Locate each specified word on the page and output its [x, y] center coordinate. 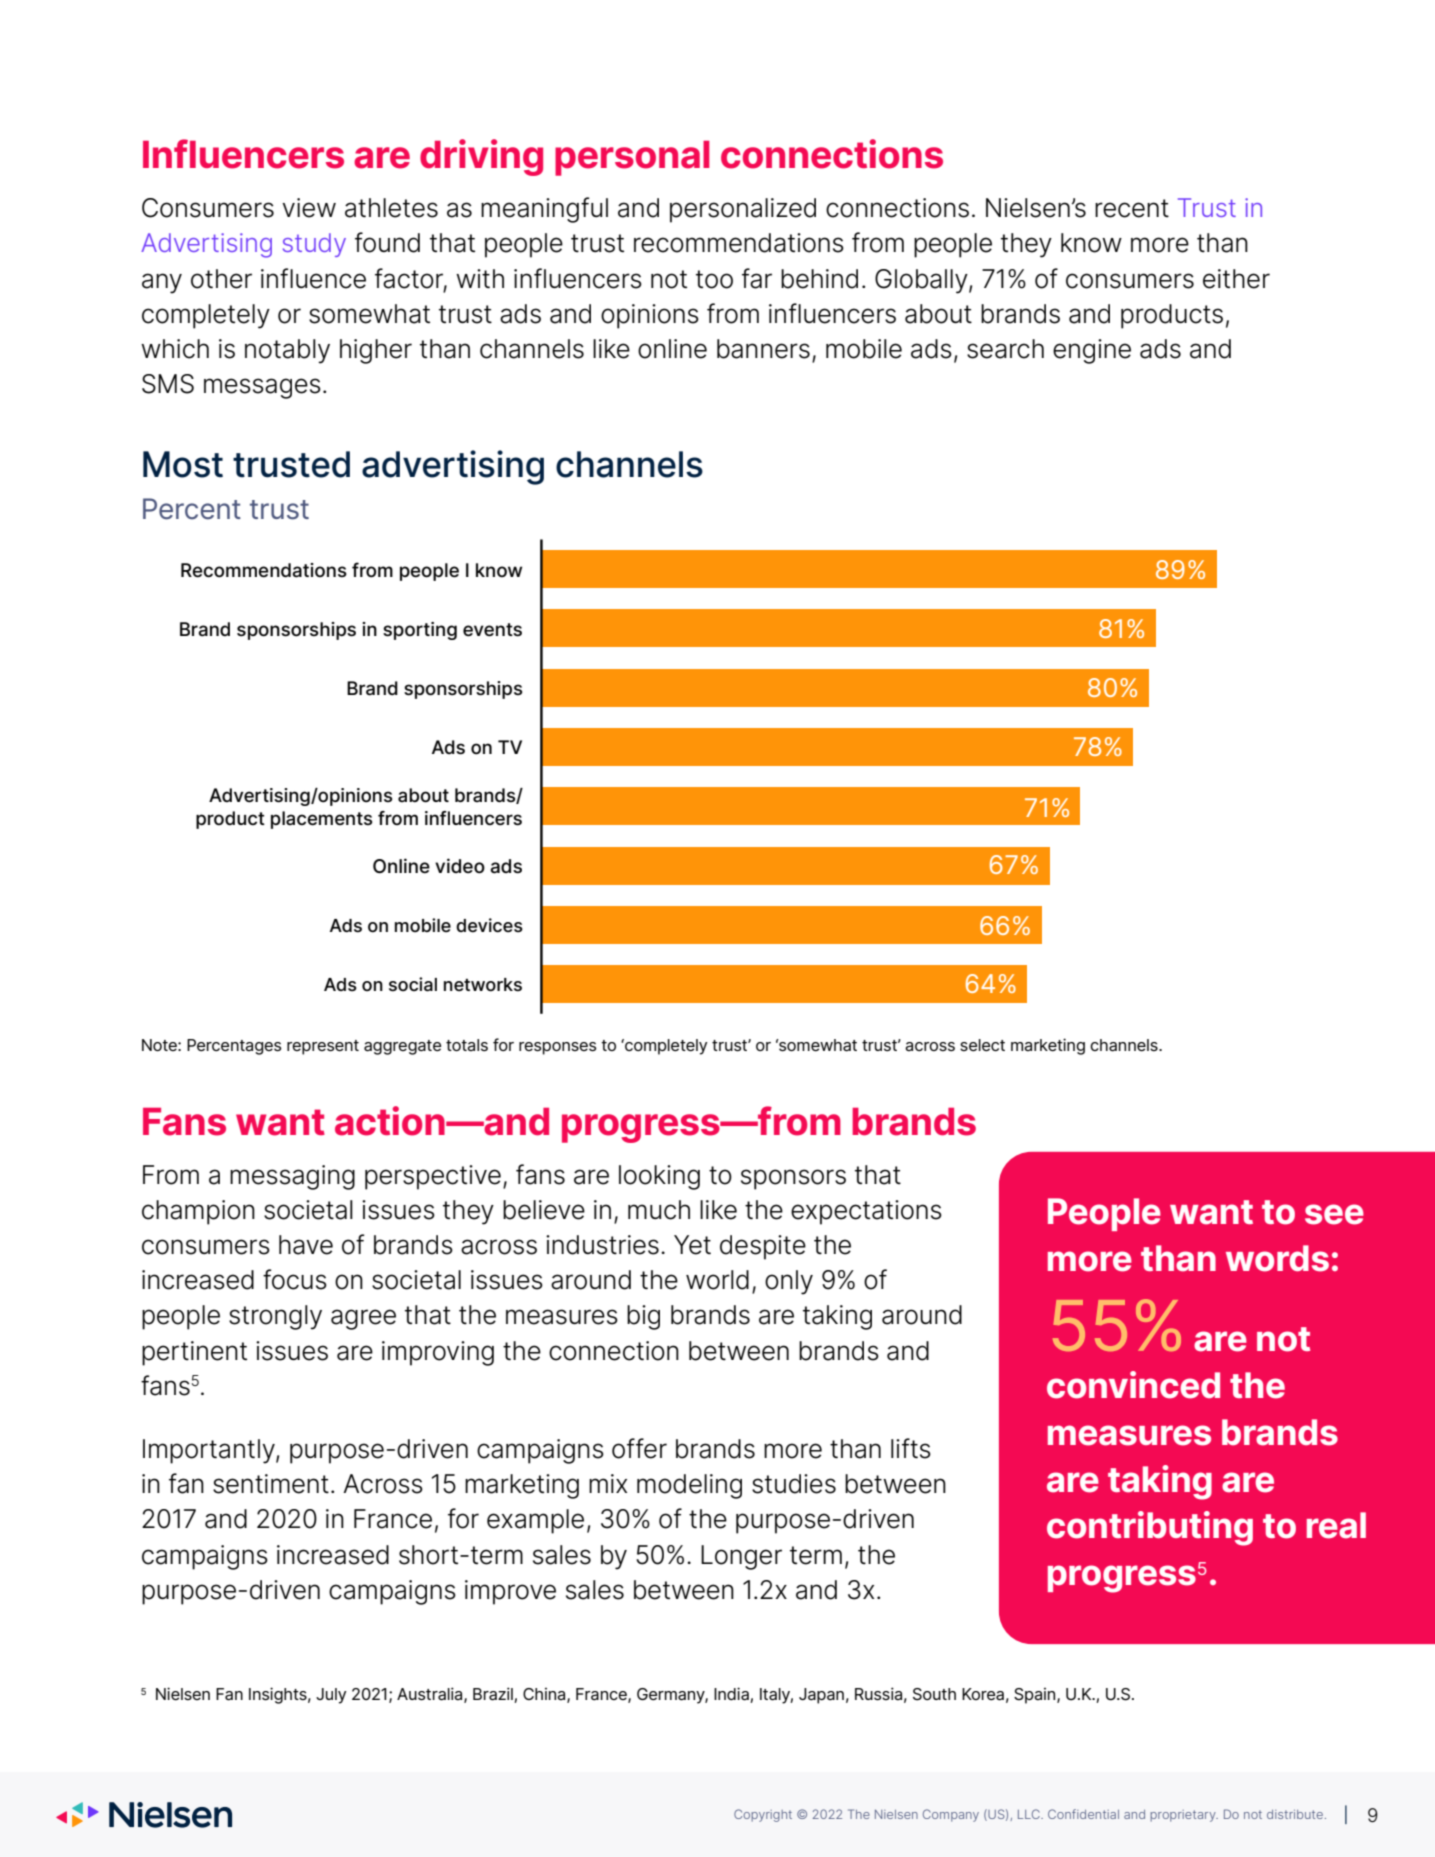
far [757, 278]
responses [558, 1048]
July [331, 1696]
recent [1132, 208]
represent [323, 1047]
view [309, 208]
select [982, 1045]
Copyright [763, 1815]
